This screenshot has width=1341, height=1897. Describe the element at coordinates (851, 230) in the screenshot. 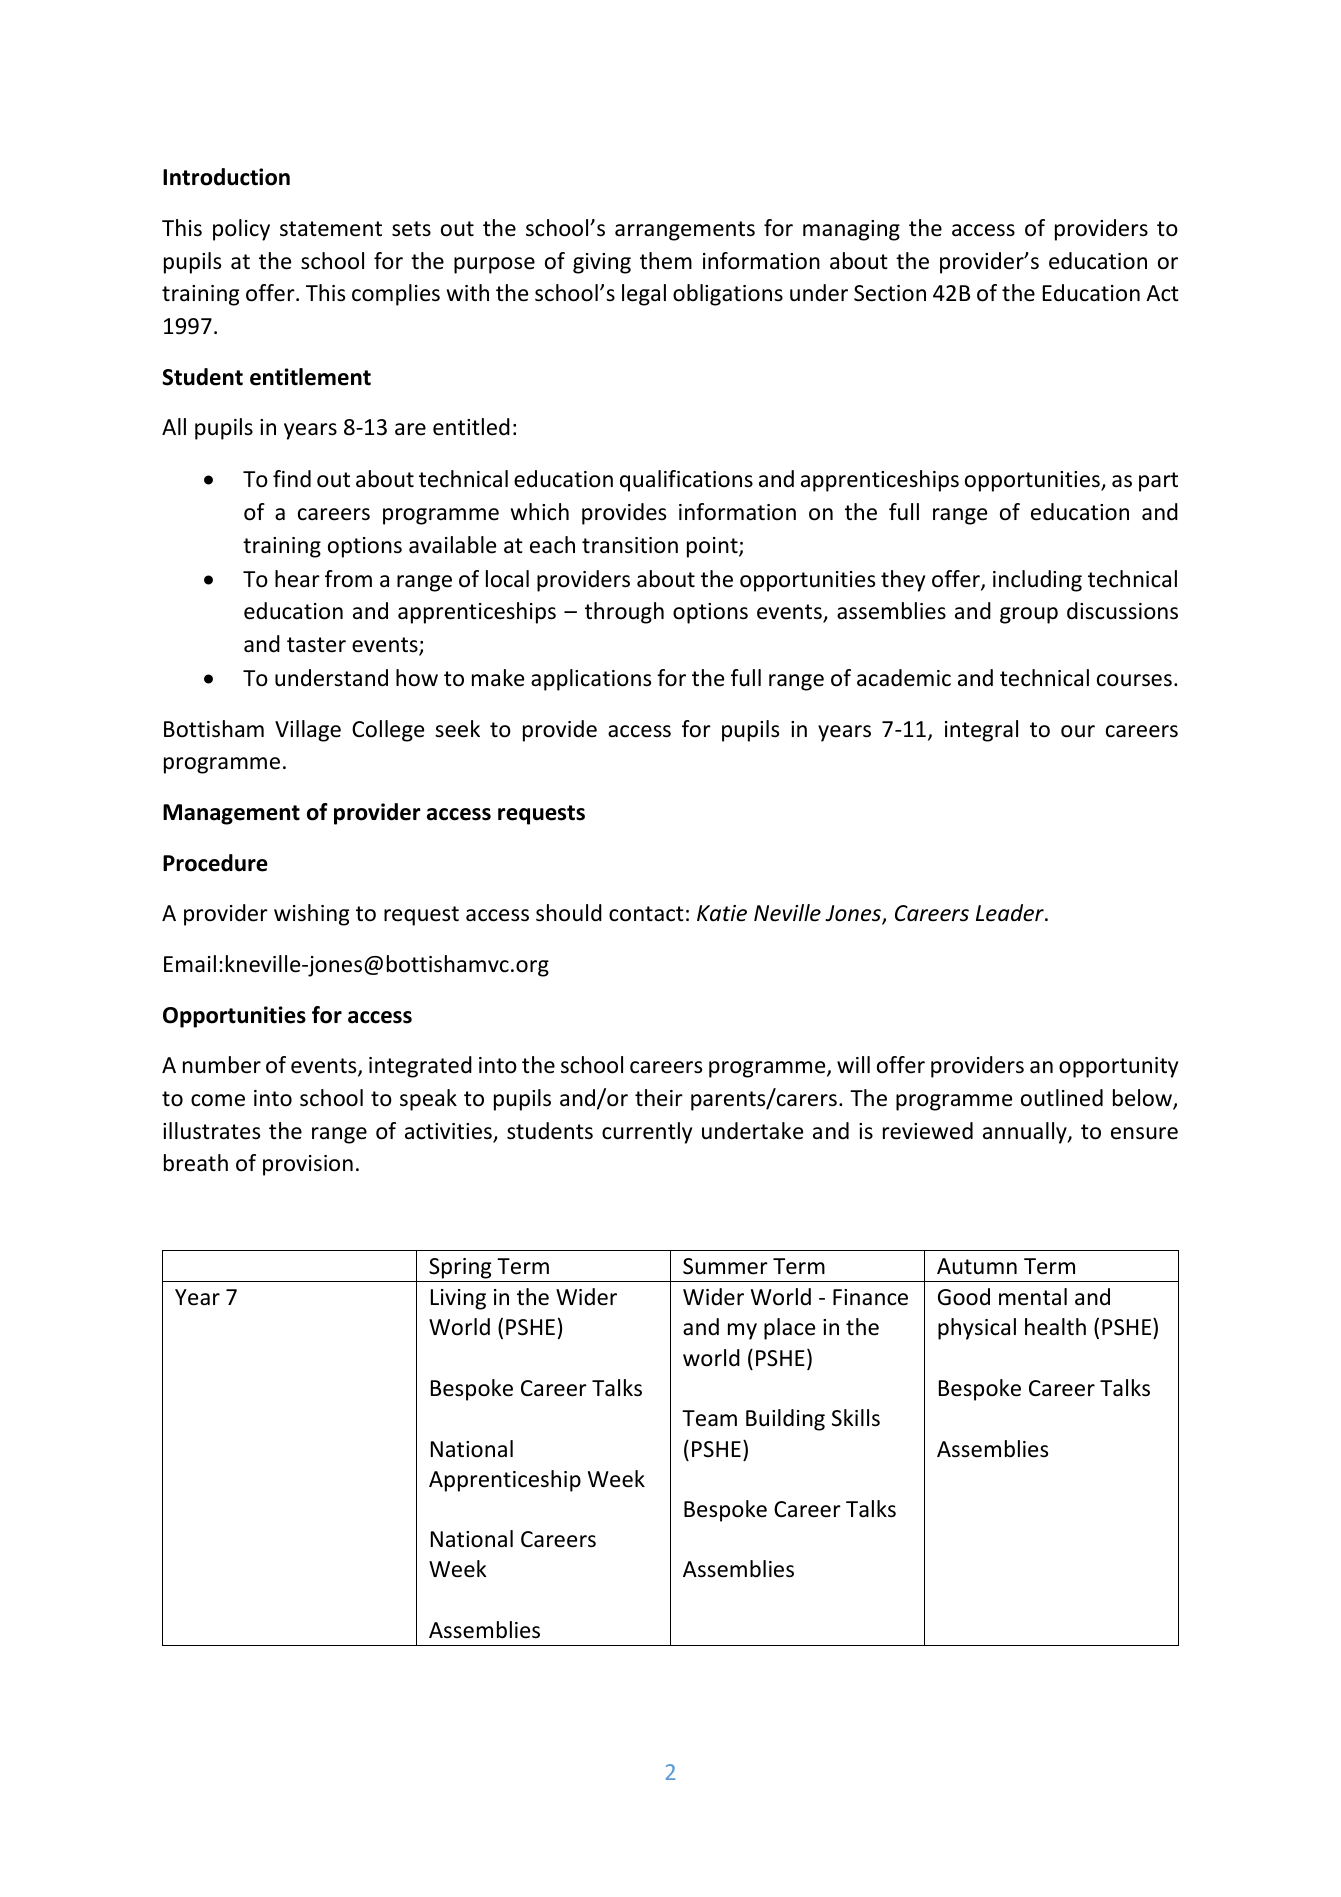

I see `managing` at that location.
